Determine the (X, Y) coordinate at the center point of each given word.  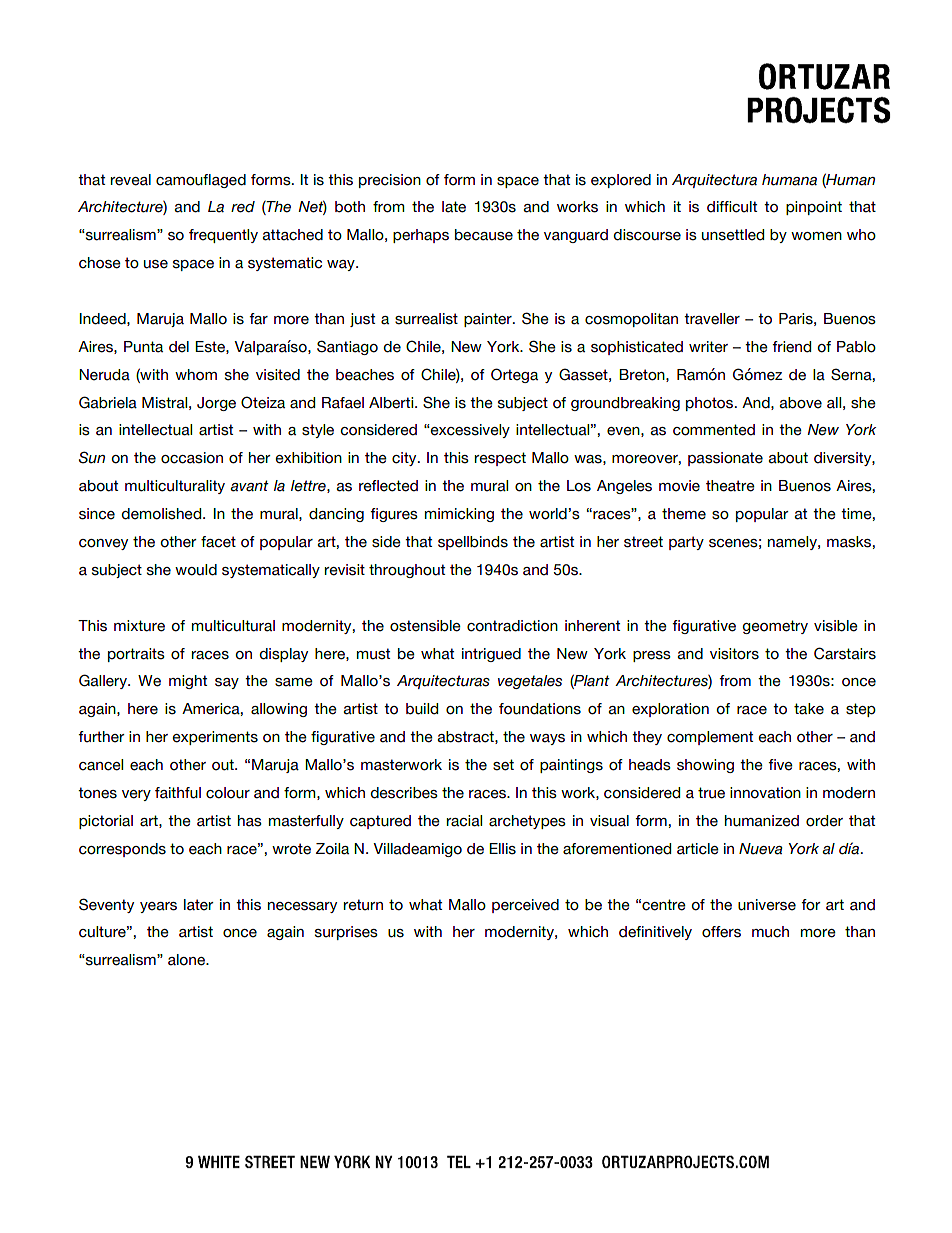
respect (500, 459)
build (422, 709)
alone (188, 960)
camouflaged (201, 181)
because (484, 235)
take (809, 709)
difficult (732, 207)
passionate (725, 459)
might (188, 682)
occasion (192, 458)
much (770, 932)
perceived (525, 906)
